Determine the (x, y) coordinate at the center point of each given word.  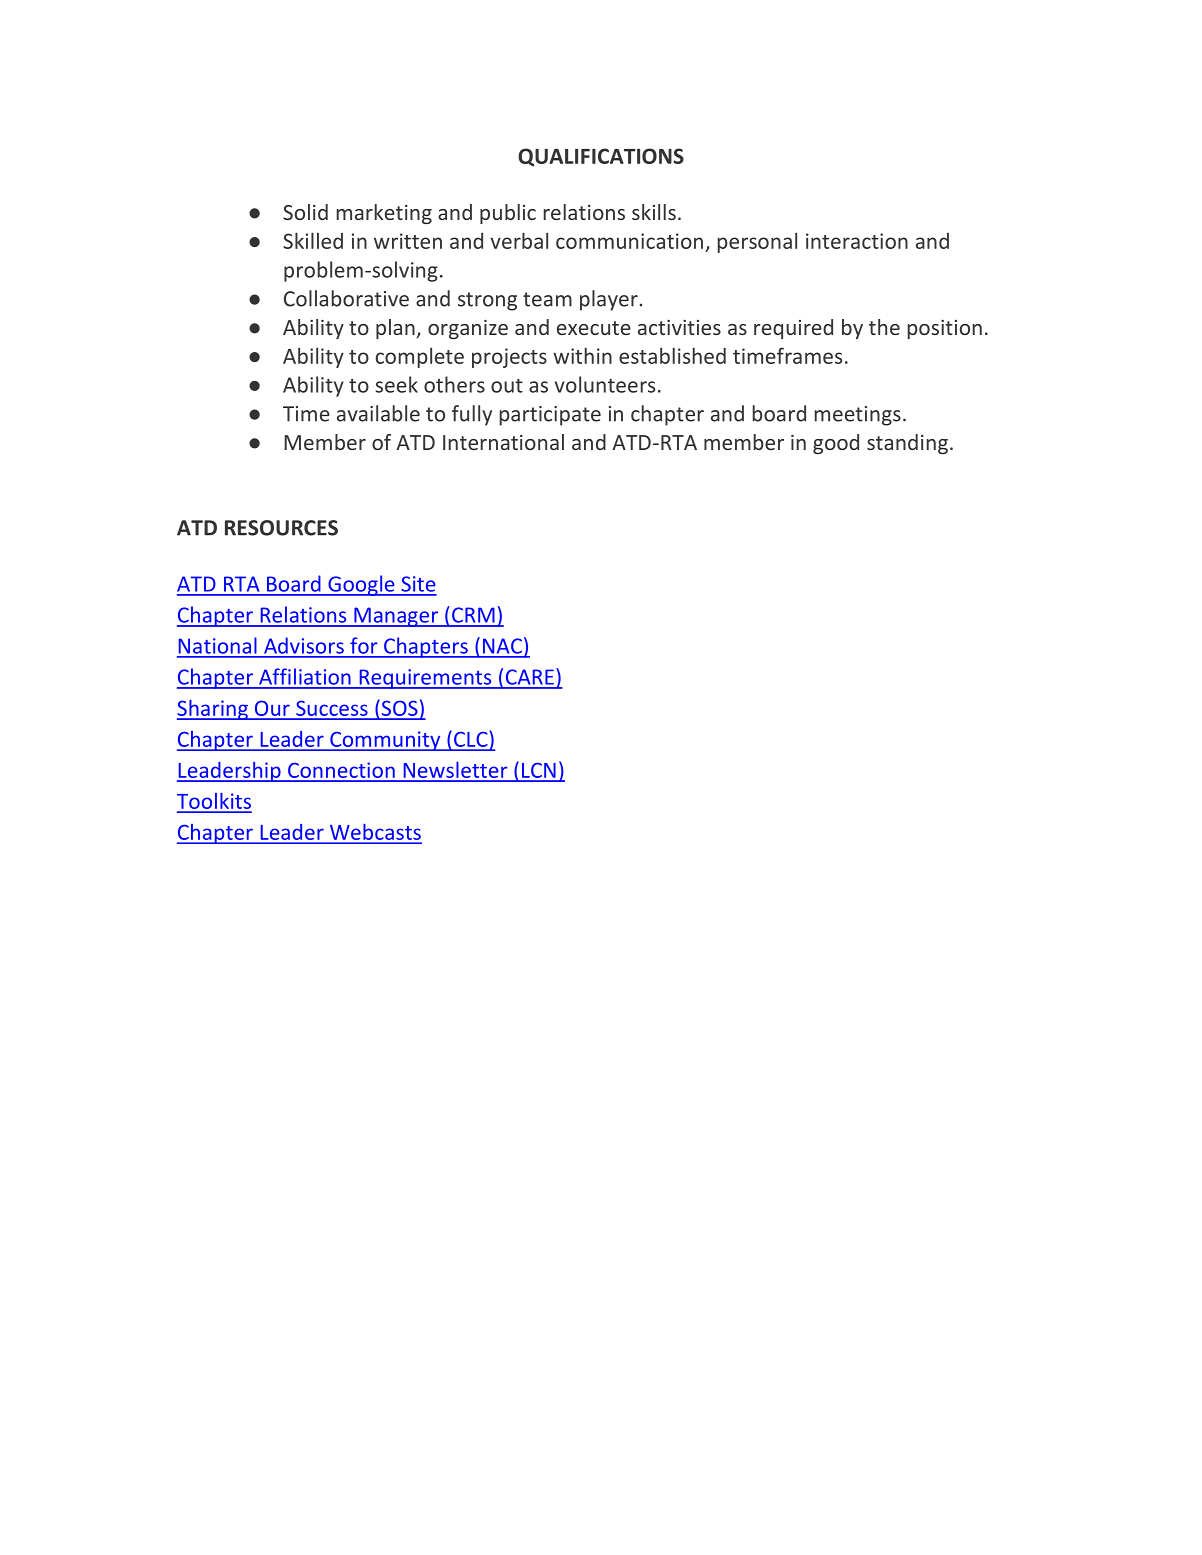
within (582, 355)
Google (361, 585)
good (836, 444)
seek (397, 384)
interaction (857, 241)
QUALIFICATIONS (601, 157)
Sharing (213, 710)
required (793, 329)
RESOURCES (281, 528)
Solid (305, 212)
